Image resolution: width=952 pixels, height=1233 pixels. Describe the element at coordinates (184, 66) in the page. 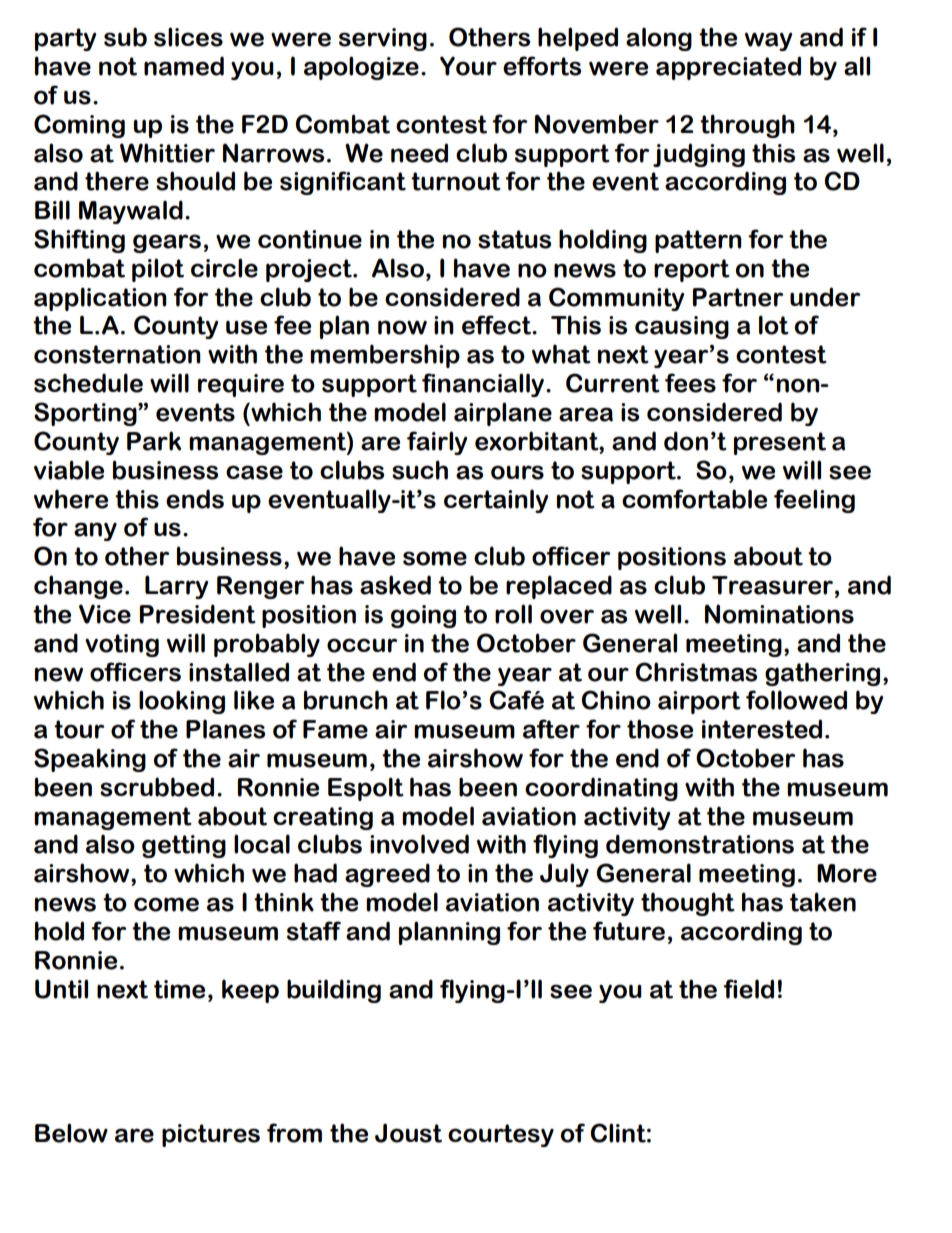

I see `named` at that location.
